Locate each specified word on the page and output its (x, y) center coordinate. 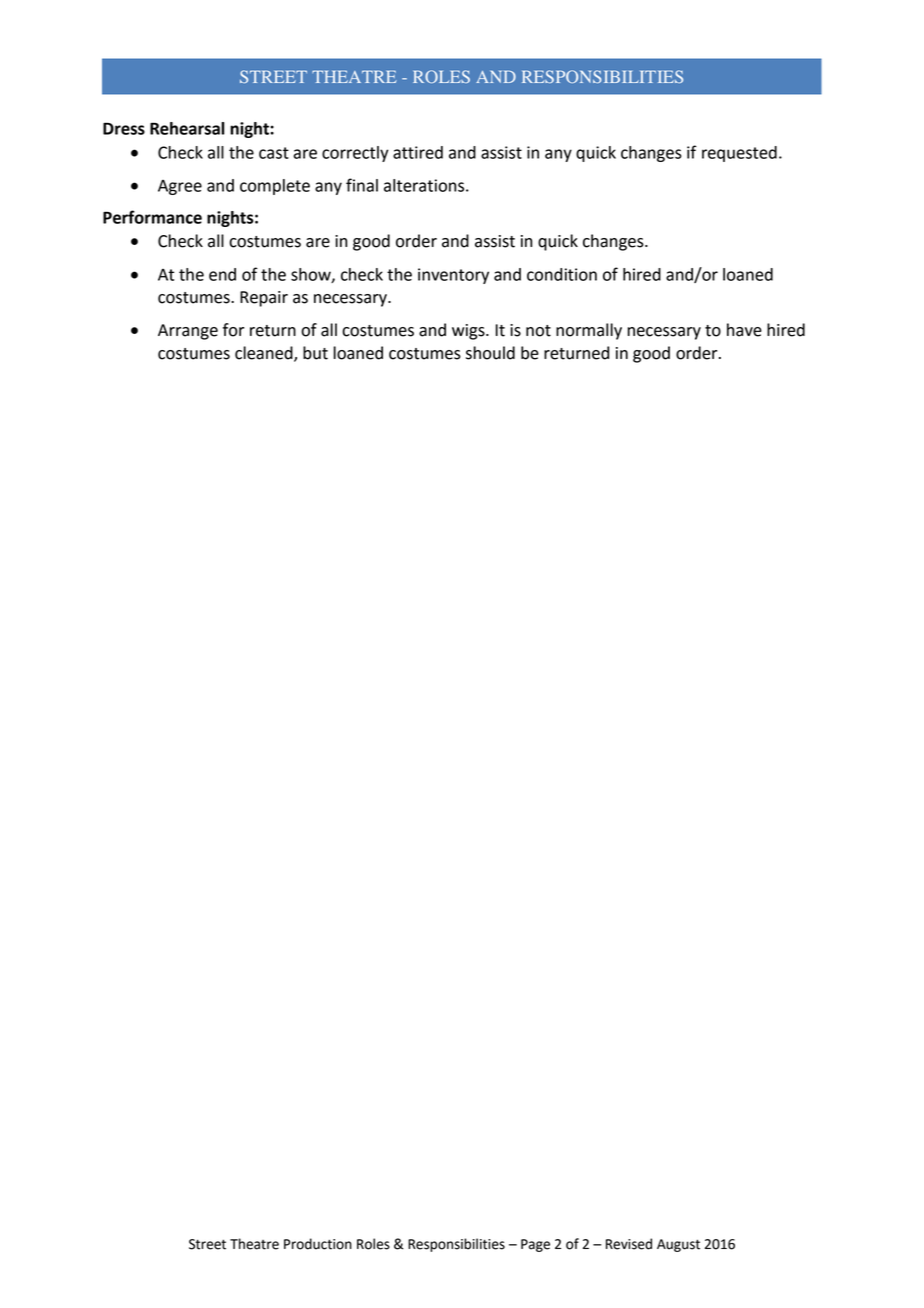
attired (418, 152)
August (678, 1245)
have (744, 330)
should (490, 353)
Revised (629, 1244)
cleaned (265, 354)
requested (739, 154)
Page (535, 1245)
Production (318, 1244)
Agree (180, 187)
